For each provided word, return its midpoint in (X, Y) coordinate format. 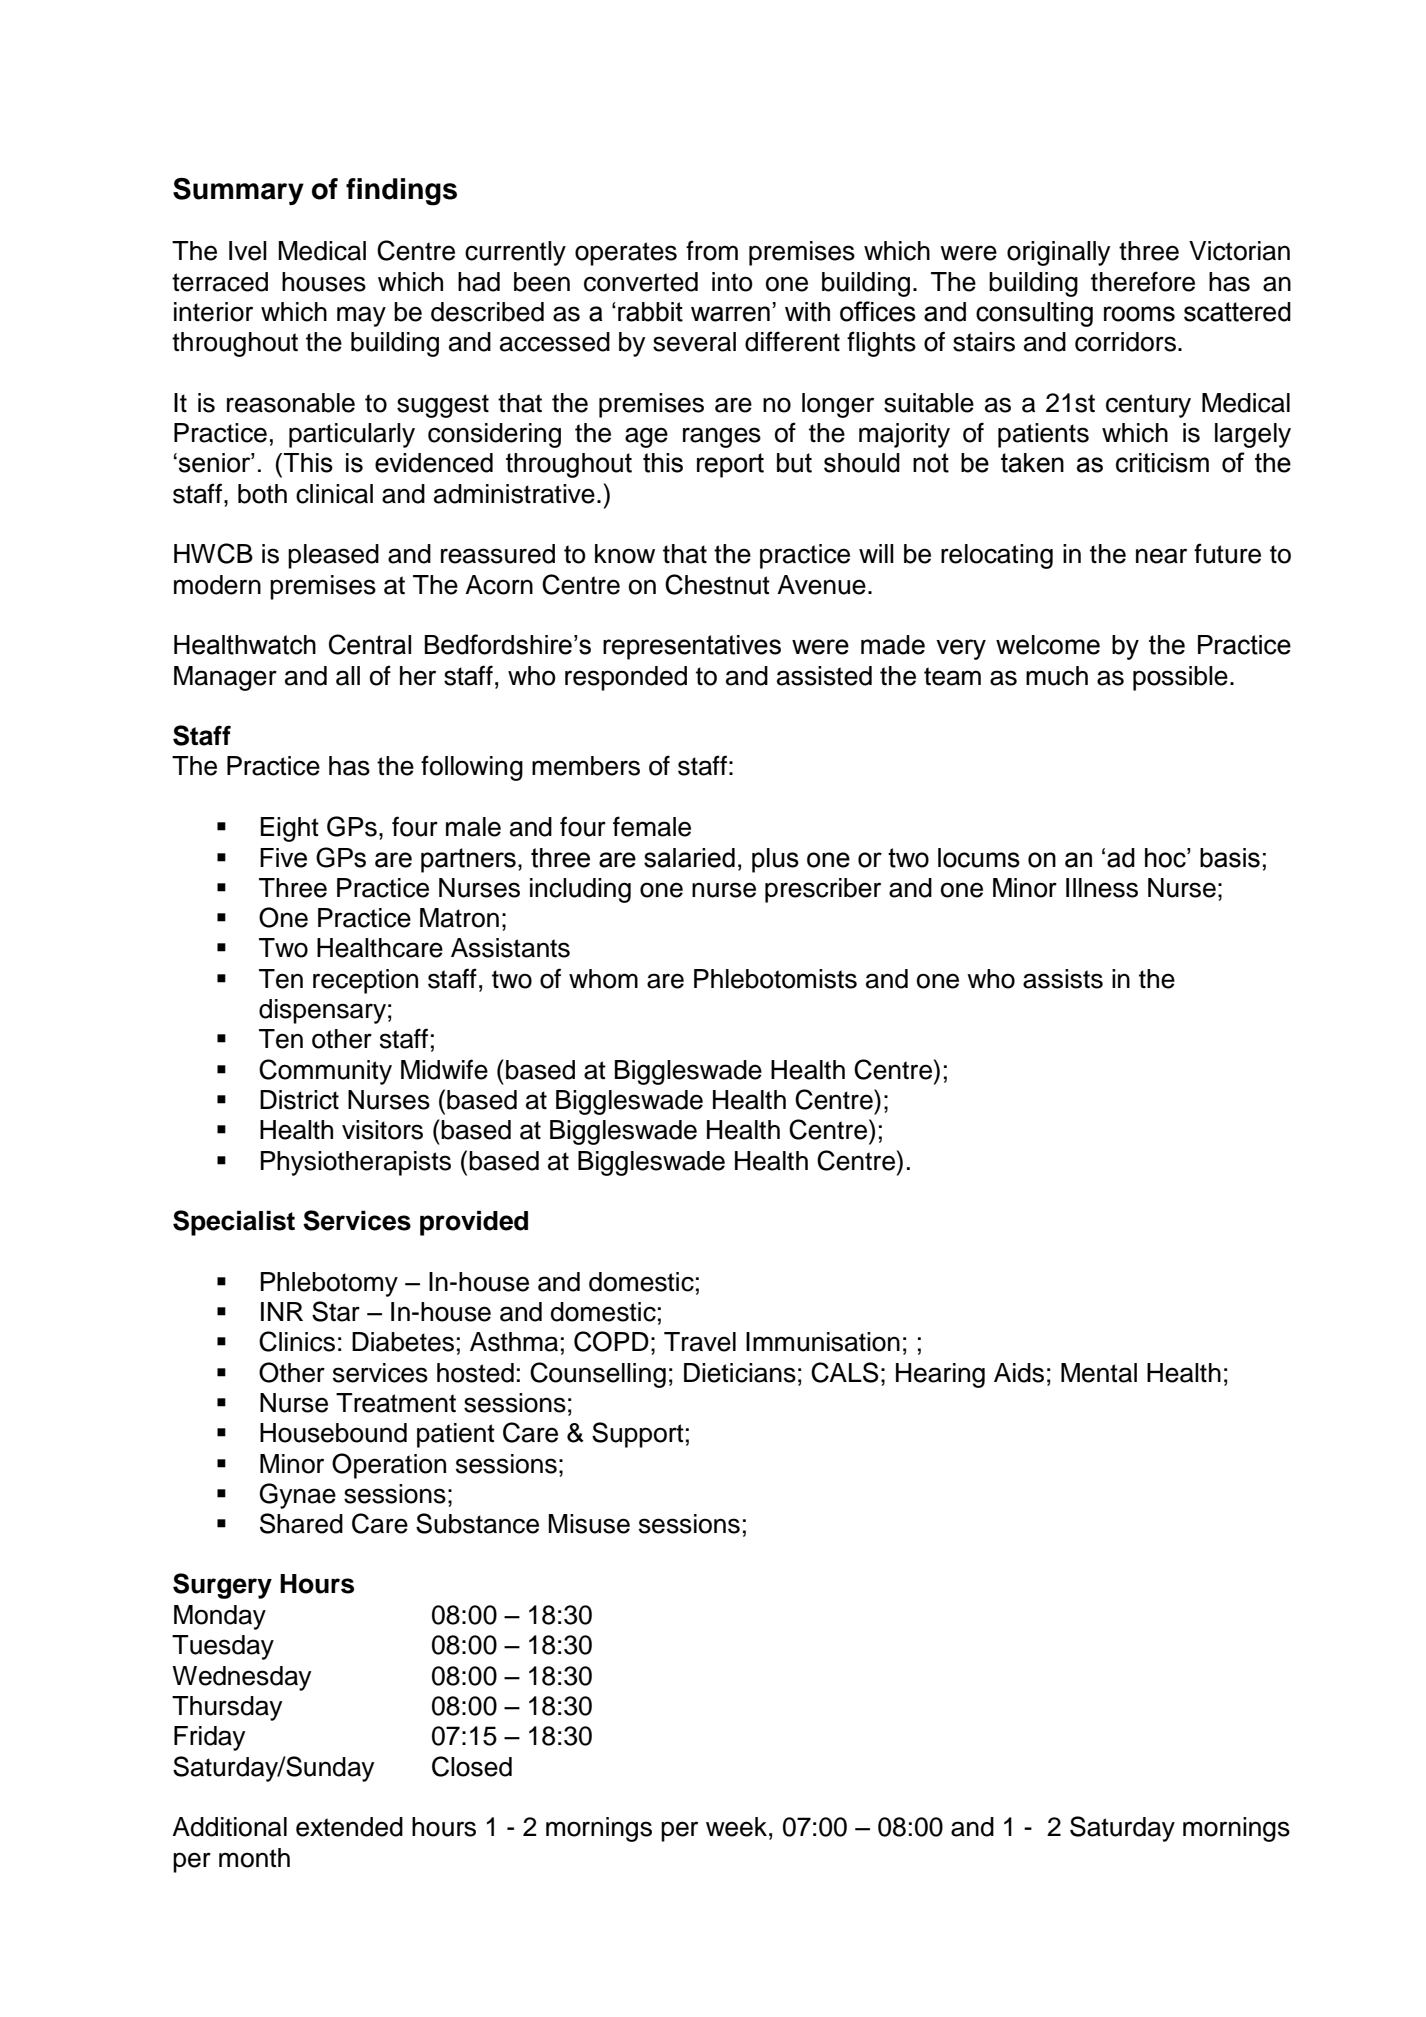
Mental (1099, 1373)
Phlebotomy (329, 1284)
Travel (700, 1342)
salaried (689, 858)
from (712, 250)
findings (401, 192)
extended (349, 1827)
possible (1180, 678)
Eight (289, 829)
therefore (1143, 281)
